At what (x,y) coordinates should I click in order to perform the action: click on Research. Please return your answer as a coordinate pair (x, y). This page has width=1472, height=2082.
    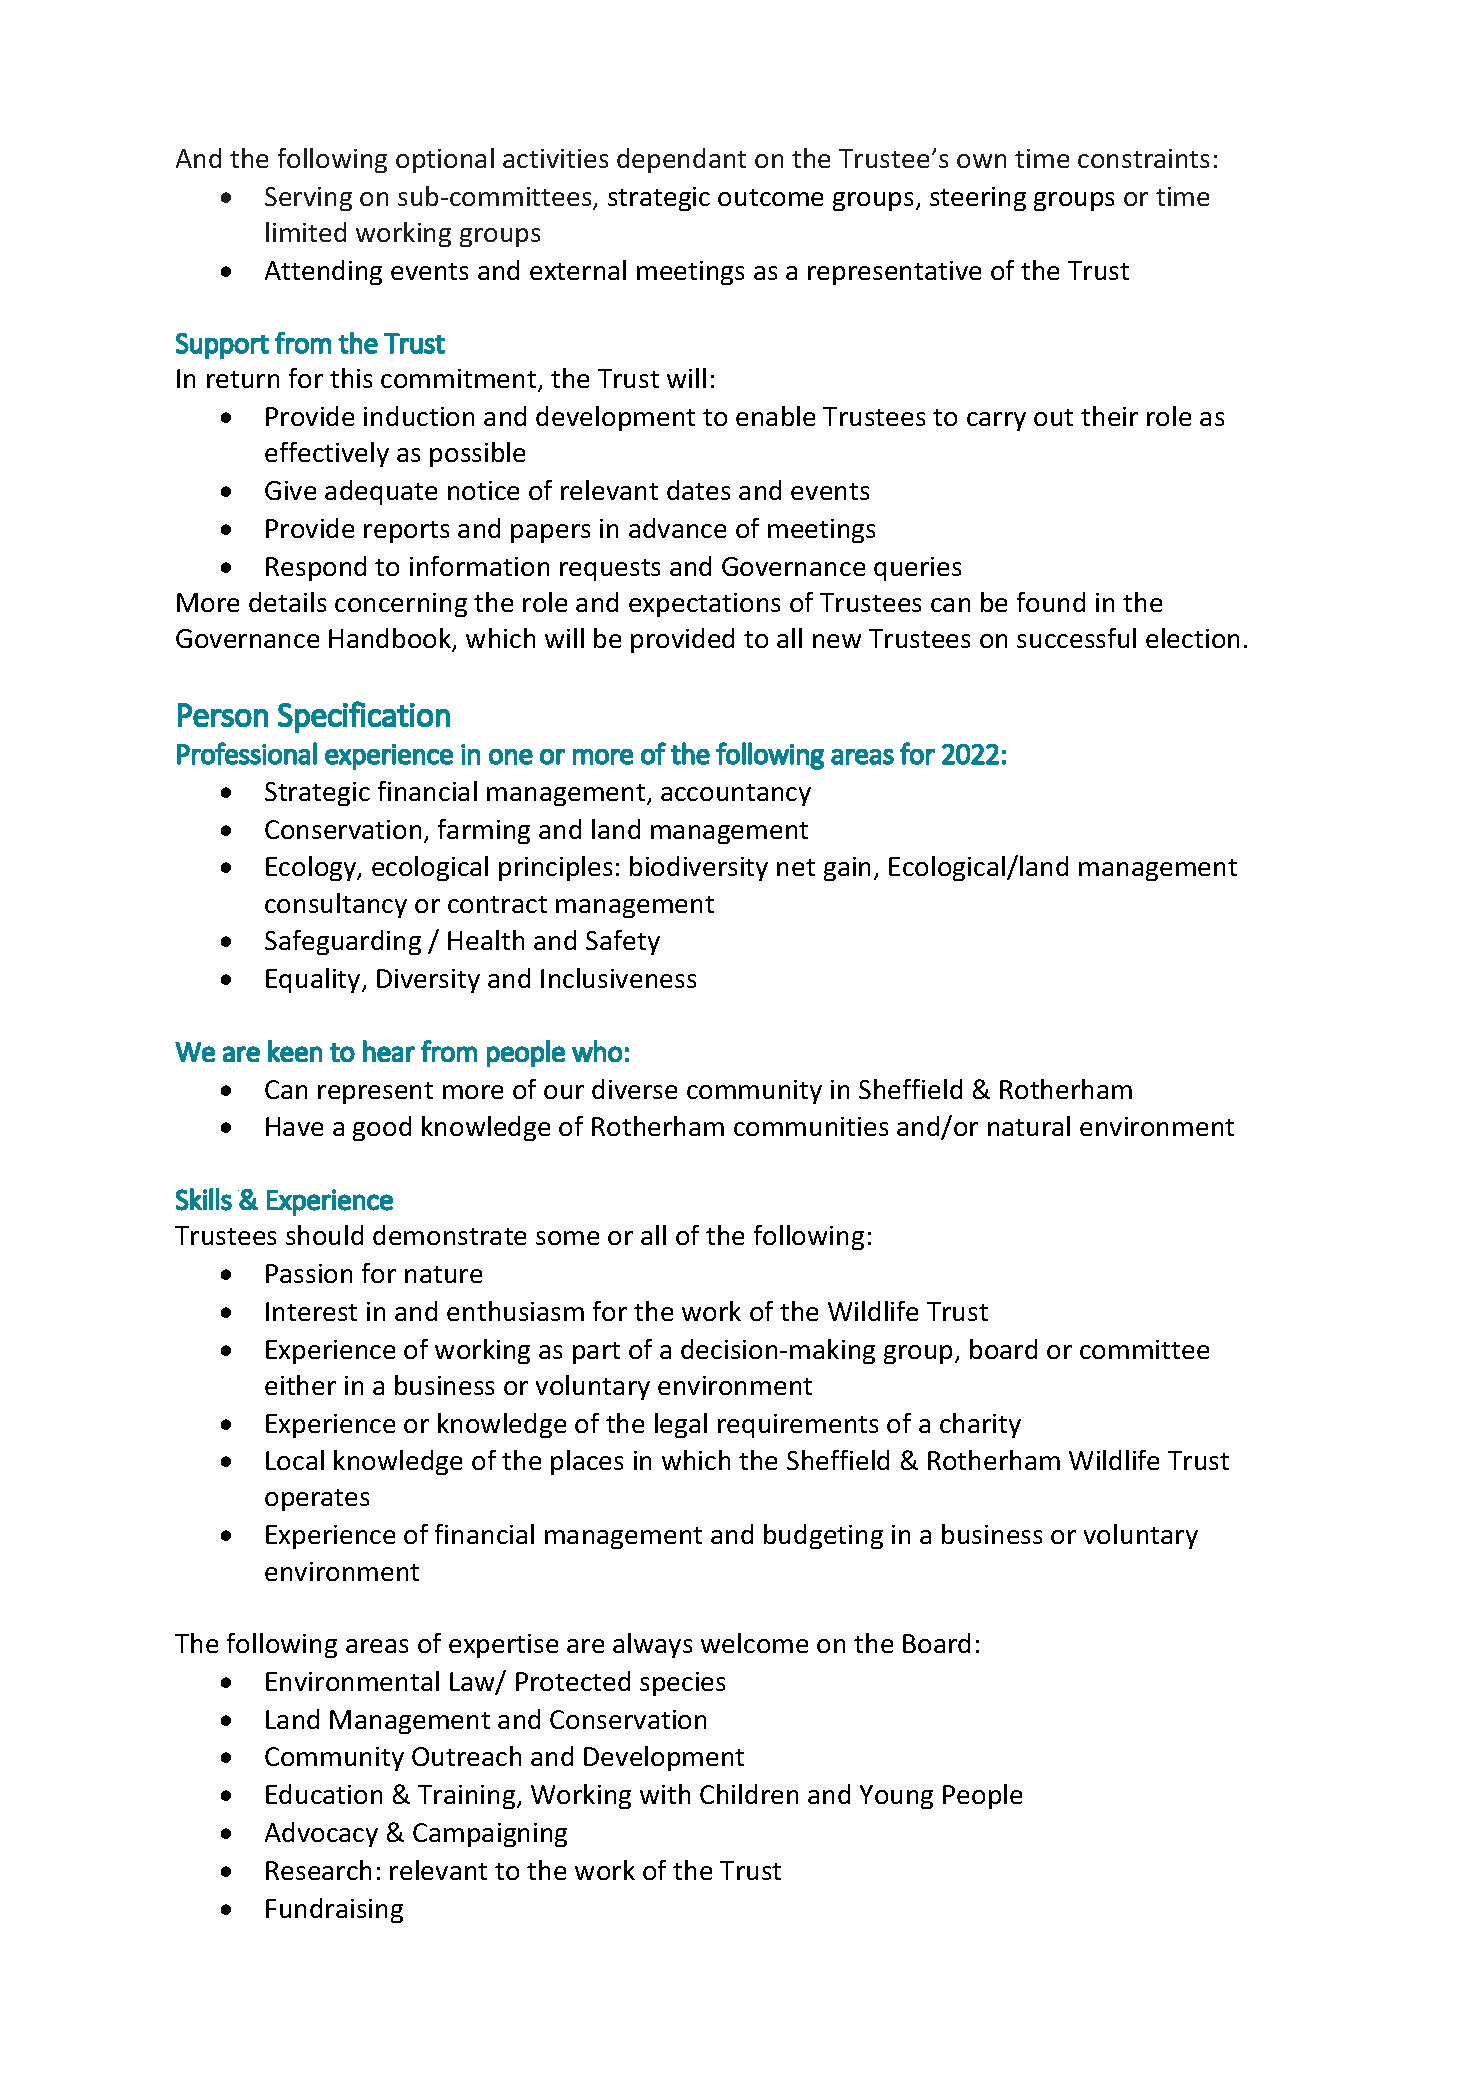
    Looking at the image, I should click on (318, 1870).
